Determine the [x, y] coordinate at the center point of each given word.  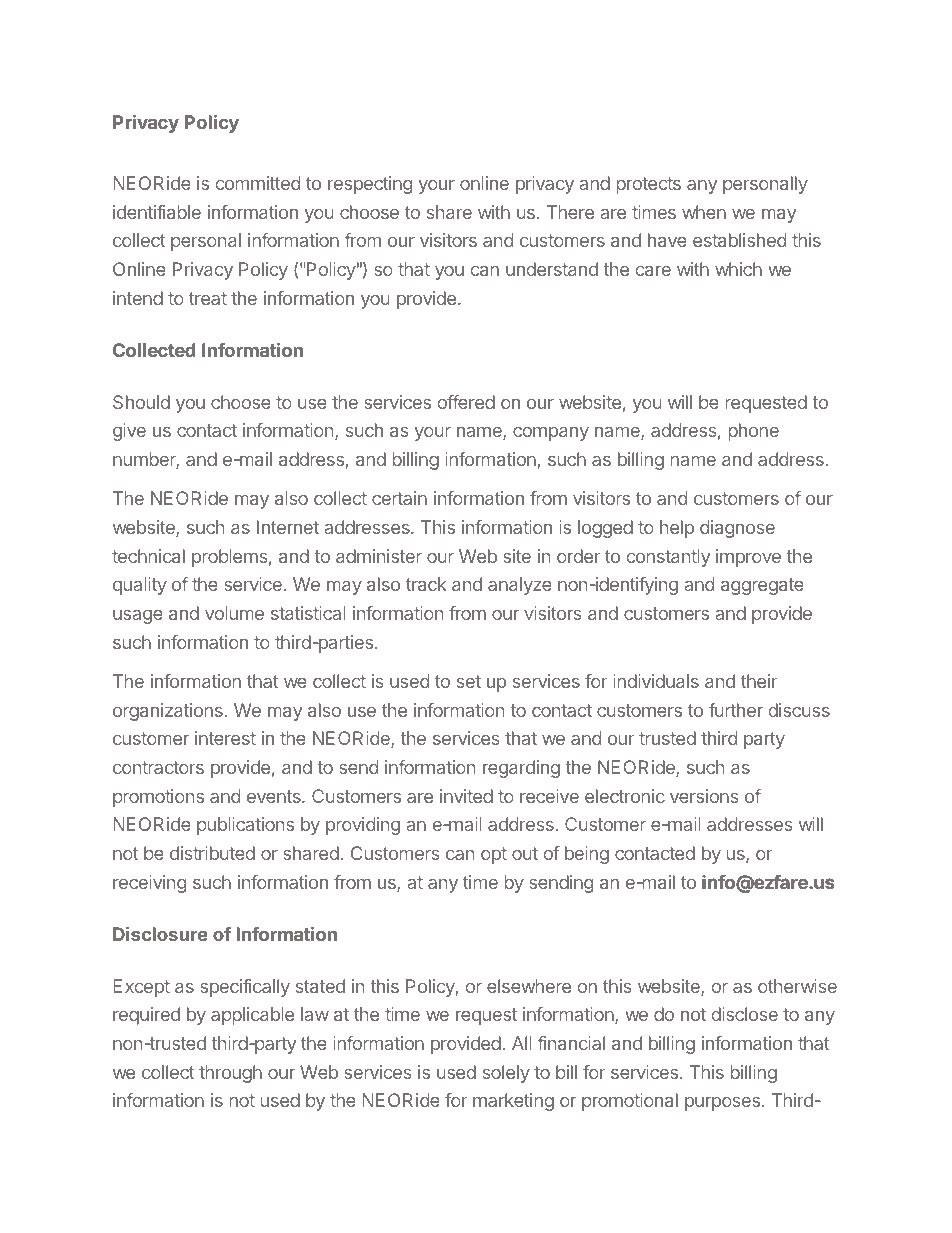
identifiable [157, 212]
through [230, 1074]
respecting [370, 185]
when [704, 212]
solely [506, 1074]
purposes [722, 1103]
